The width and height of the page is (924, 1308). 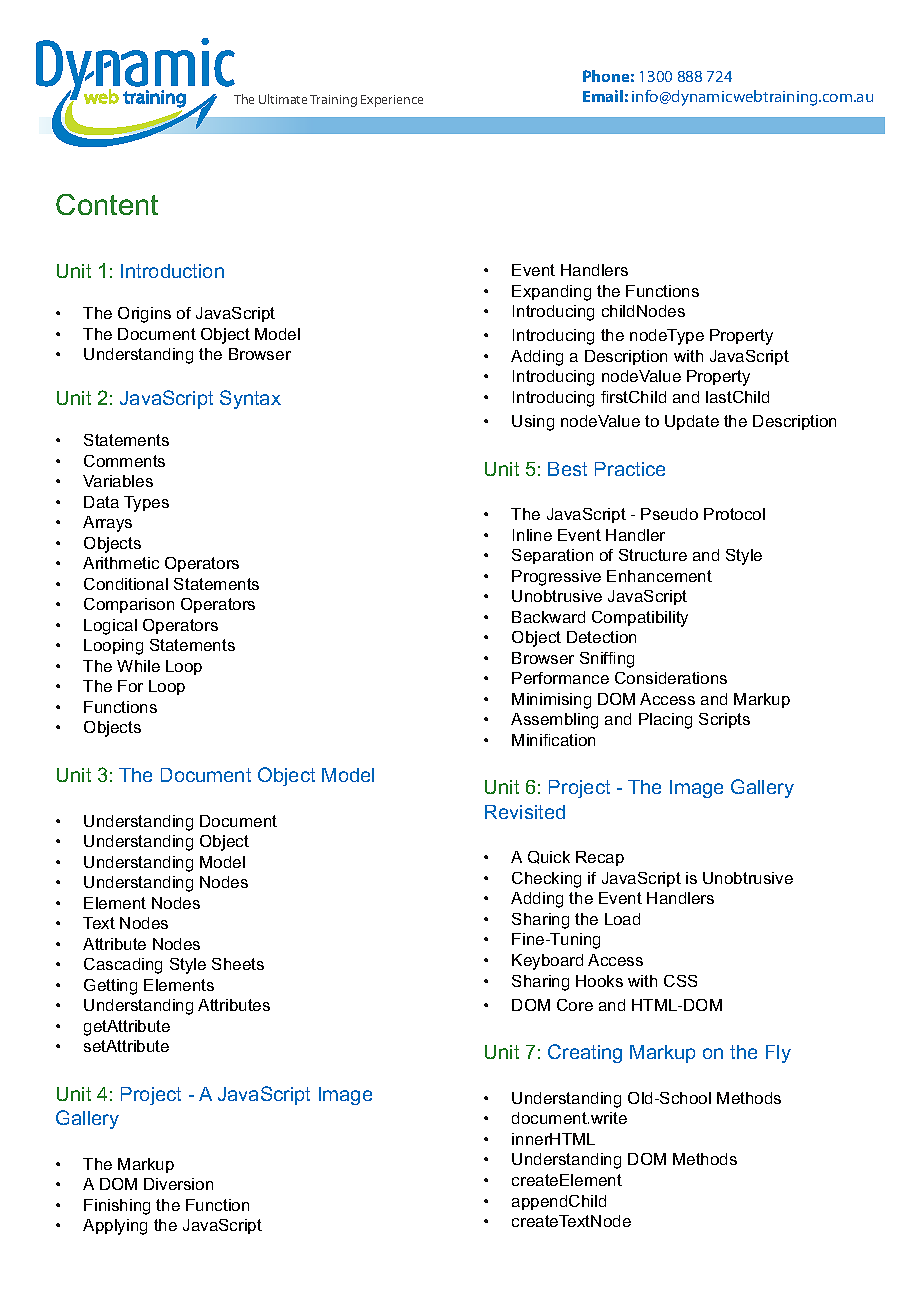 What do you see at coordinates (107, 204) in the page?
I see `Content` at bounding box center [107, 204].
